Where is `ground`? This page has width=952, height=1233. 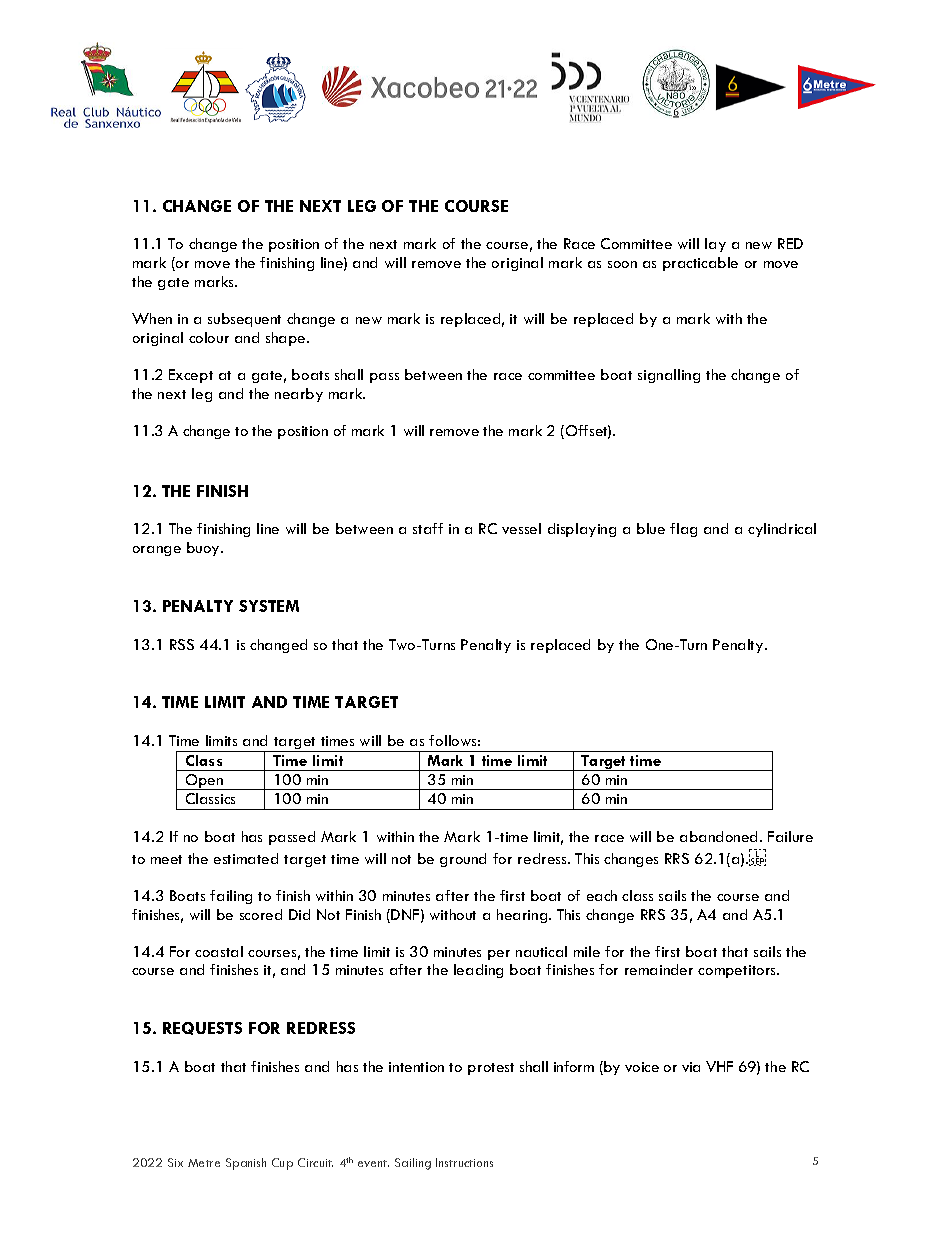 ground is located at coordinates (463, 860).
